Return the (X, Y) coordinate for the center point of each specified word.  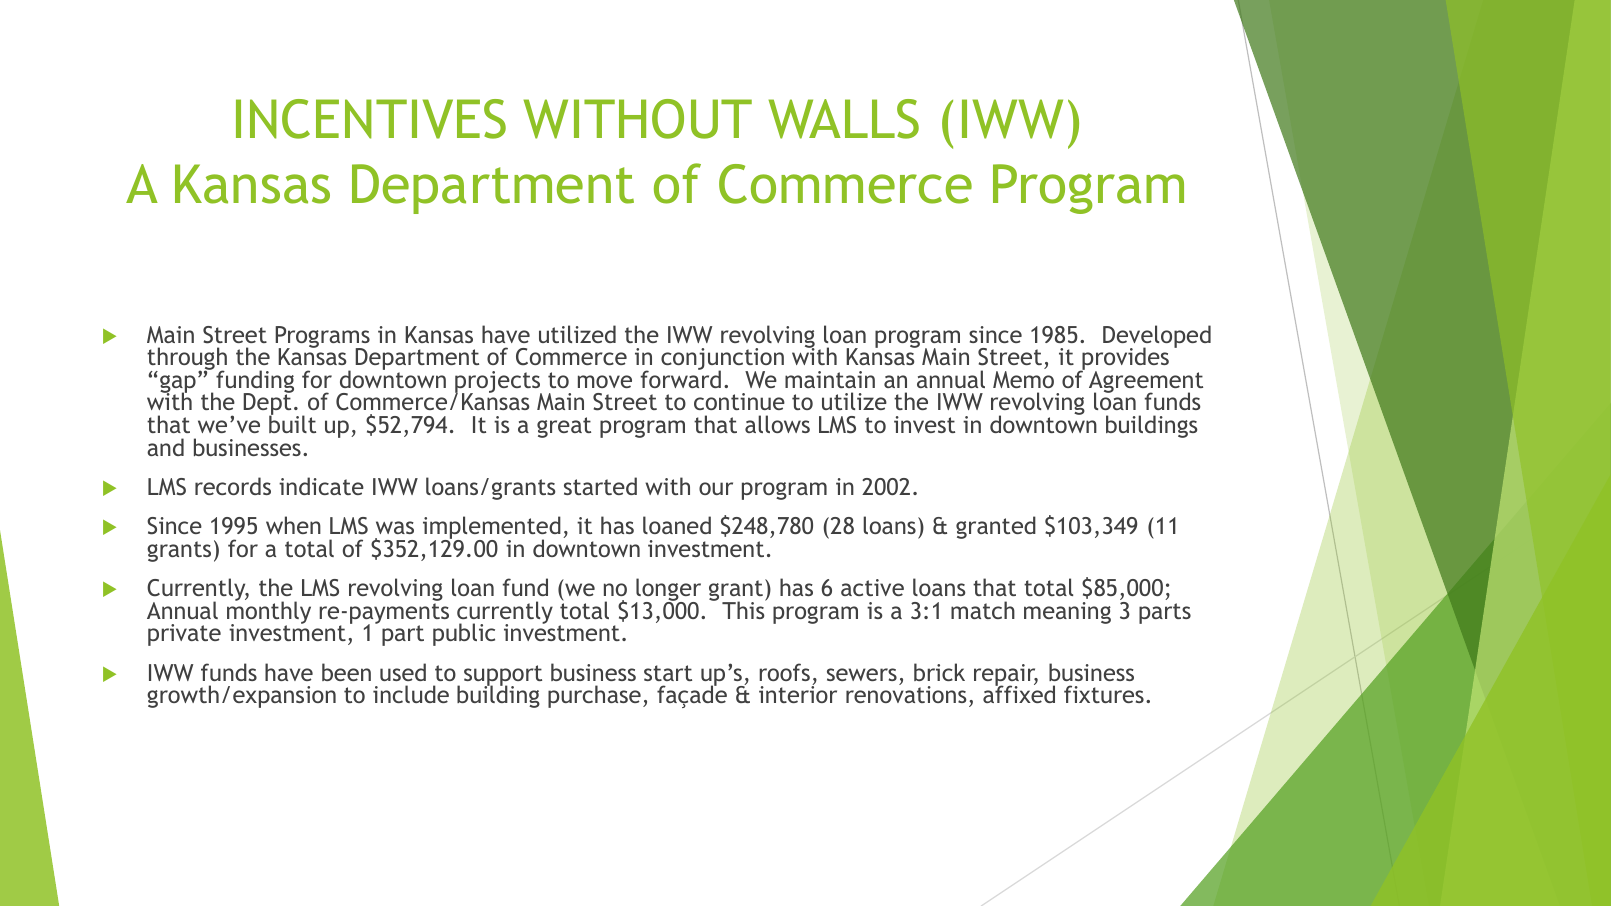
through (187, 360)
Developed (1157, 338)
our (716, 488)
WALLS (844, 119)
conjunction (722, 360)
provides (1124, 360)
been (346, 672)
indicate (321, 486)
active (872, 587)
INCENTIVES (371, 119)
